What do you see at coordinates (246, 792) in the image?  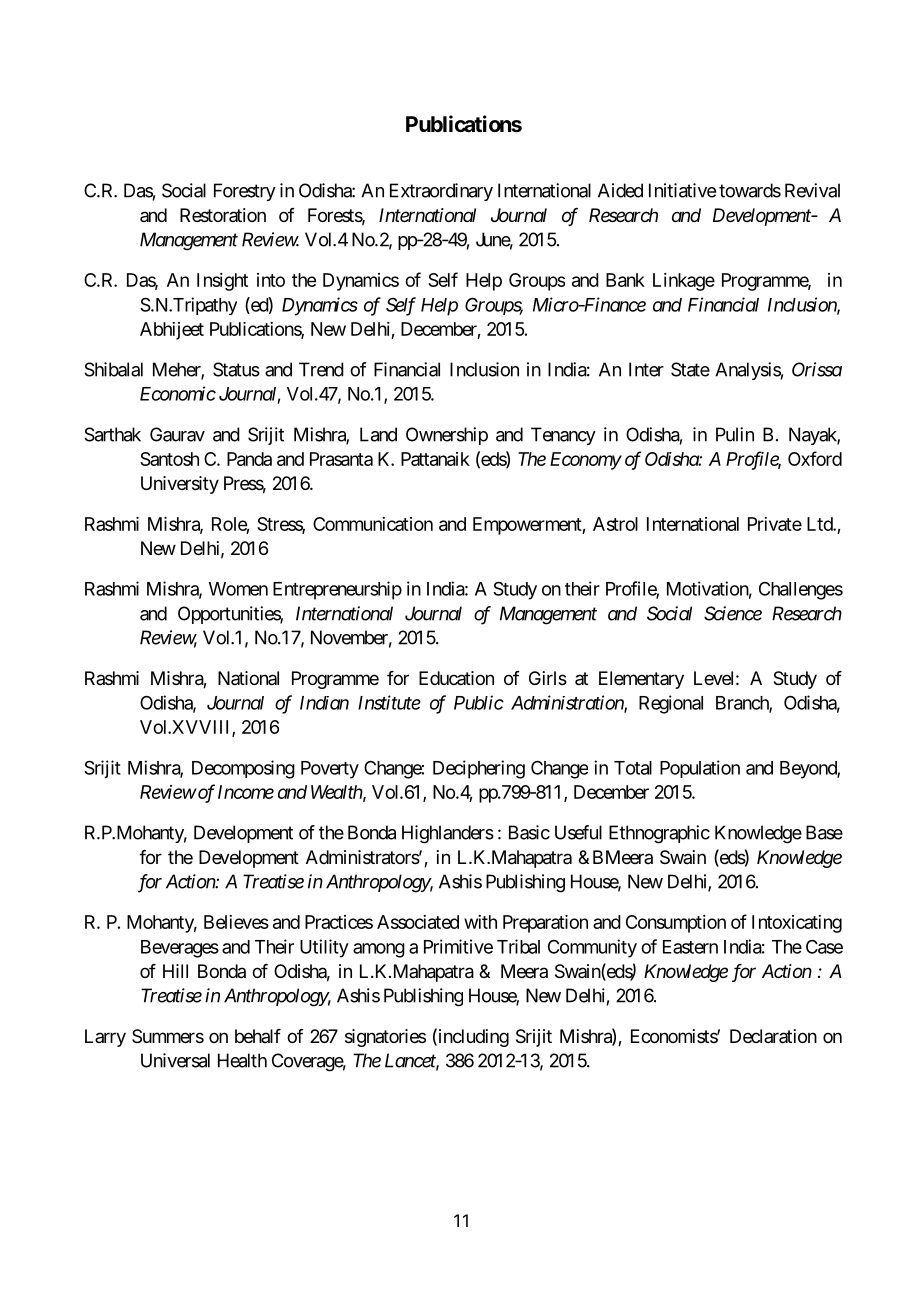 I see `Income` at bounding box center [246, 792].
